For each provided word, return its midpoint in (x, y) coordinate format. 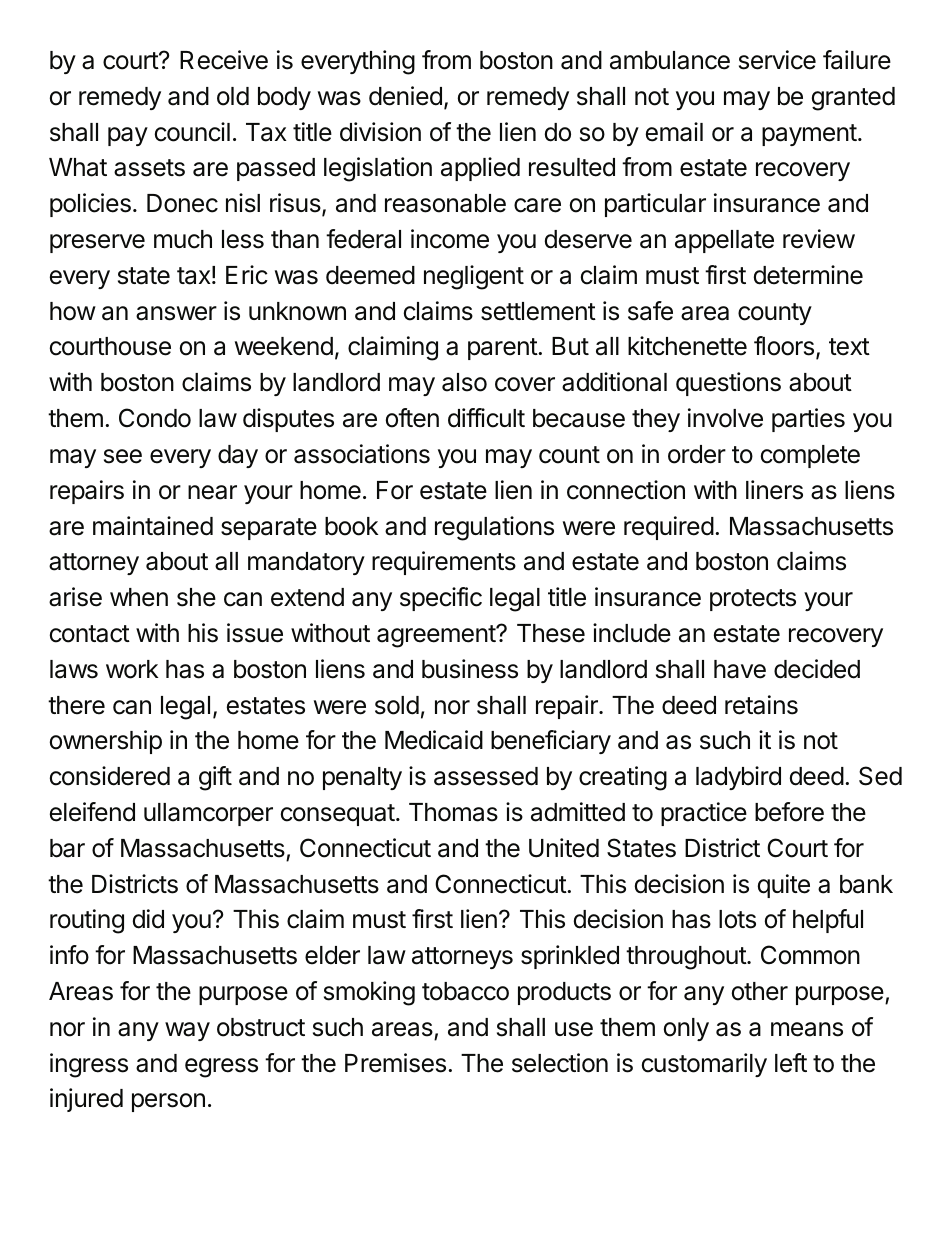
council (192, 132)
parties (808, 420)
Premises (395, 1063)
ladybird (738, 778)
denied (405, 96)
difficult (486, 418)
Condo (155, 418)
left (791, 1063)
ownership (106, 742)
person (168, 1102)
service (777, 60)
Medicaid (434, 740)
